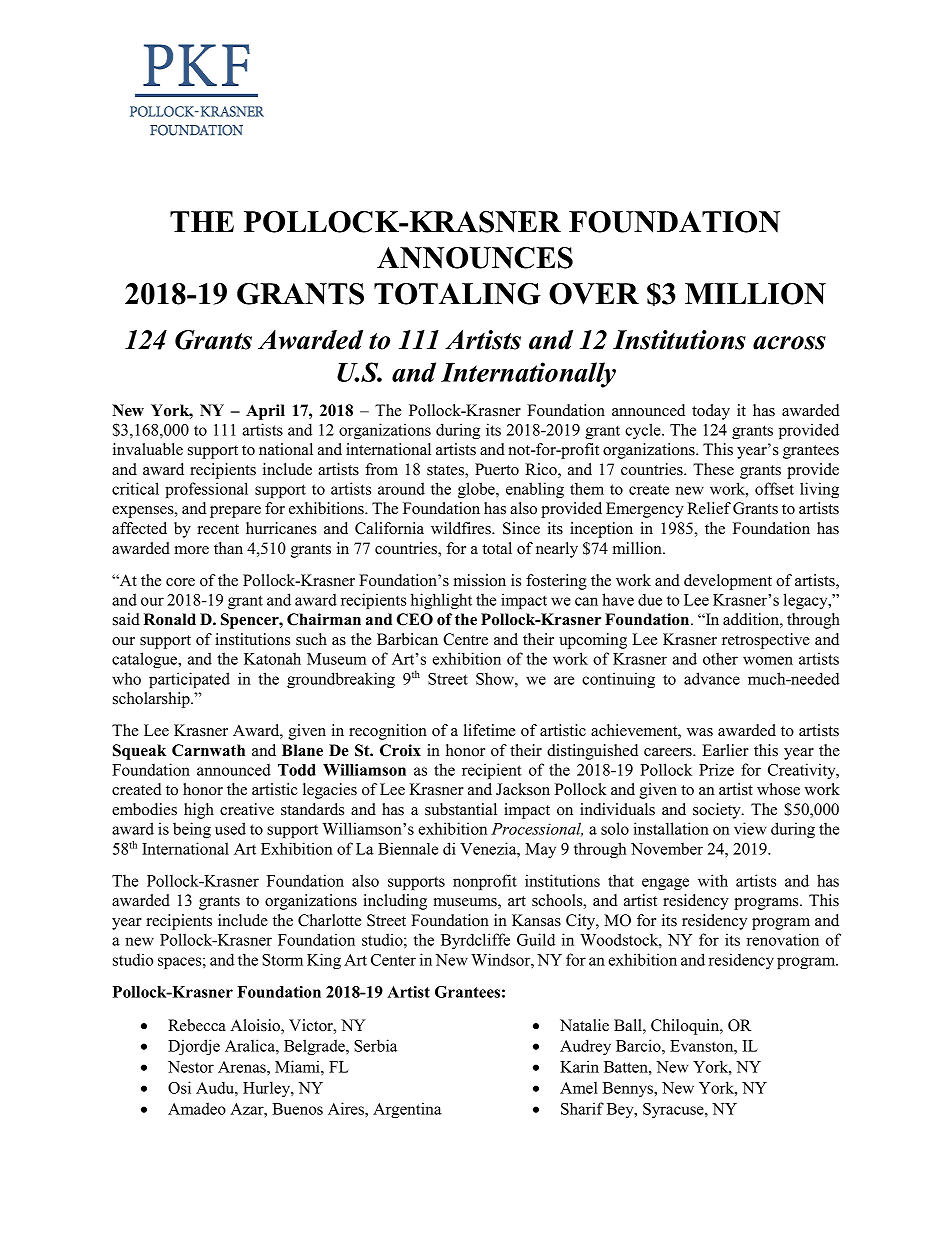 The image size is (952, 1233). I want to click on Osi, so click(179, 1087).
